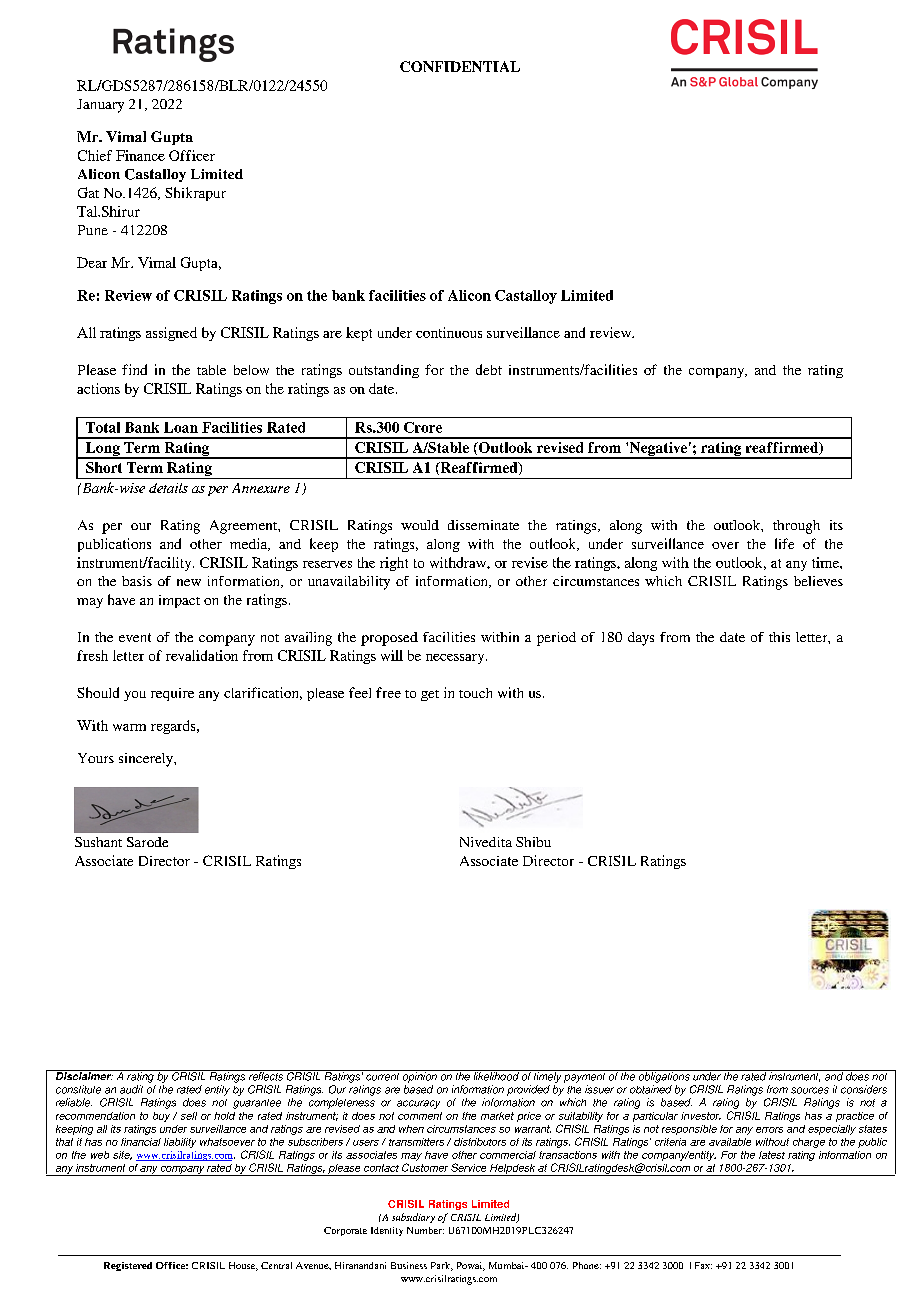 This document has height=1308, width=924. What do you see at coordinates (168, 488) in the document?
I see `details` at bounding box center [168, 488].
